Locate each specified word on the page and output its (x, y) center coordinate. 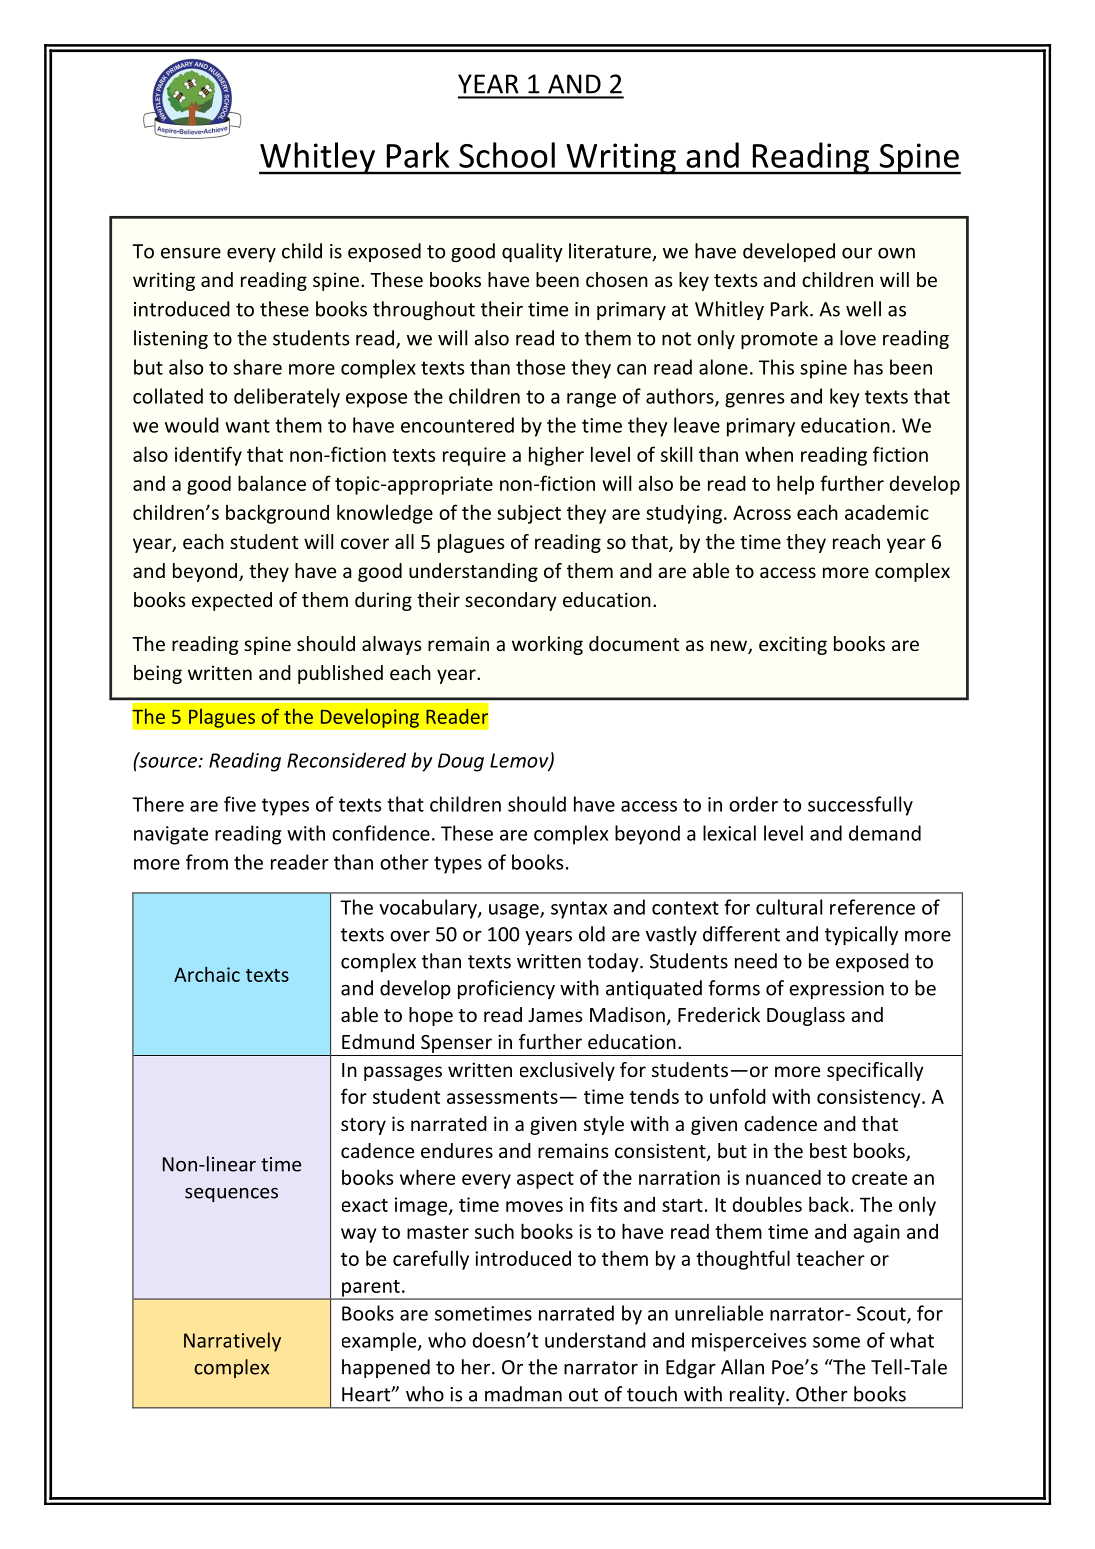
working (547, 645)
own (896, 253)
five (240, 804)
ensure (191, 253)
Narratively (232, 1342)
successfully (860, 806)
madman (523, 1394)
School (507, 155)
